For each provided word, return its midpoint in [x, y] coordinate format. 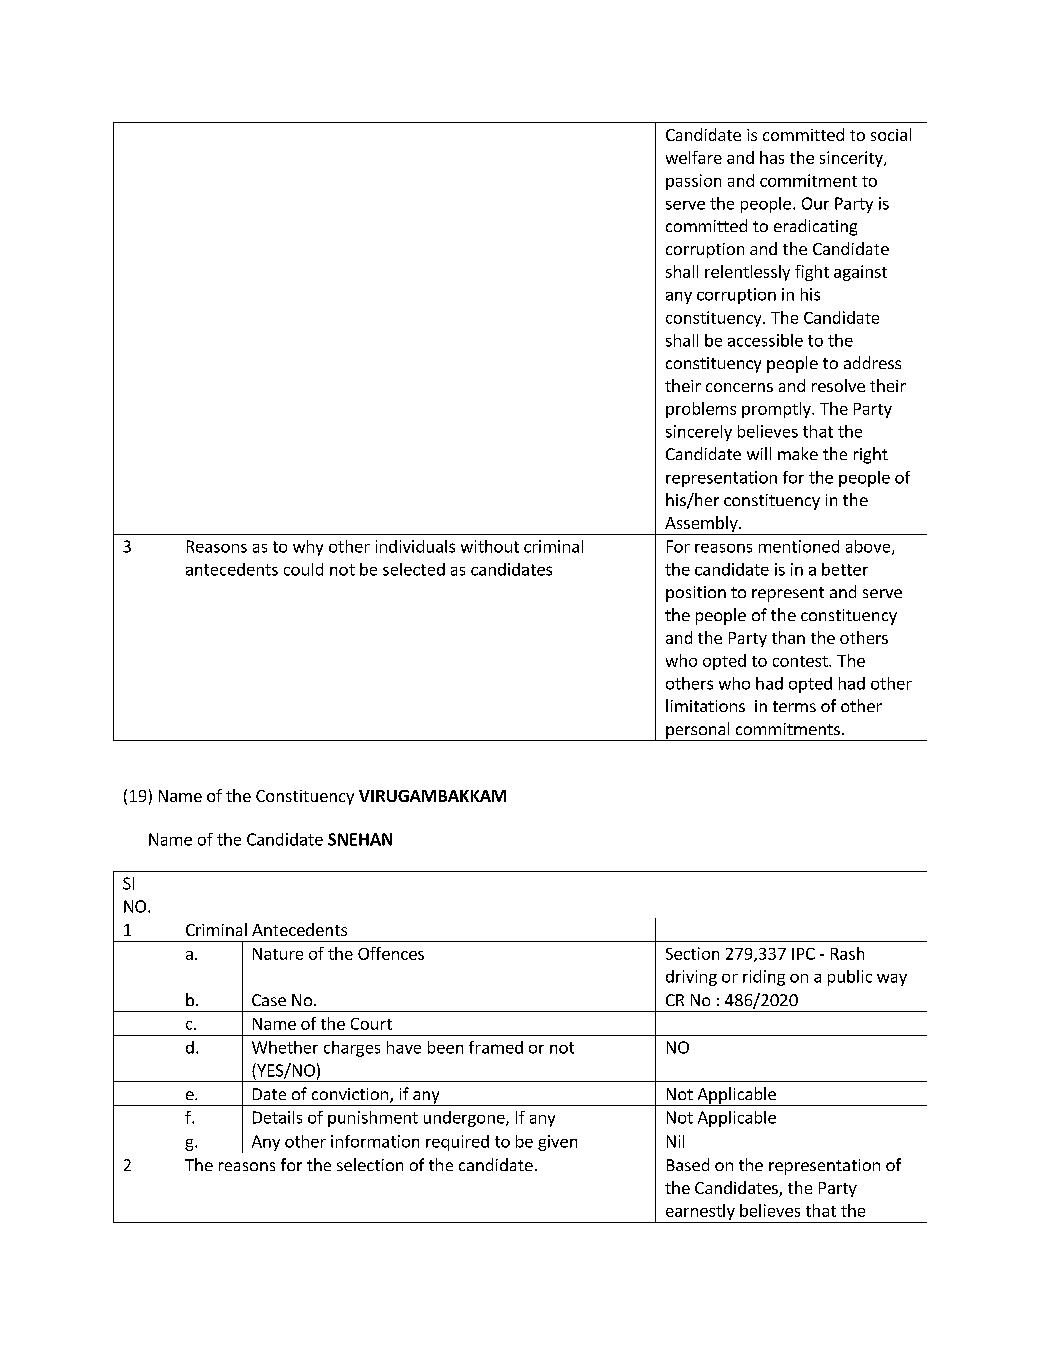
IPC [803, 954]
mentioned [799, 546]
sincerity [852, 159]
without [490, 546]
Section [692, 953]
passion [693, 182]
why [308, 548]
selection [370, 1164]
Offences [391, 953]
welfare [694, 157]
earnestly [700, 1213]
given [557, 1143]
